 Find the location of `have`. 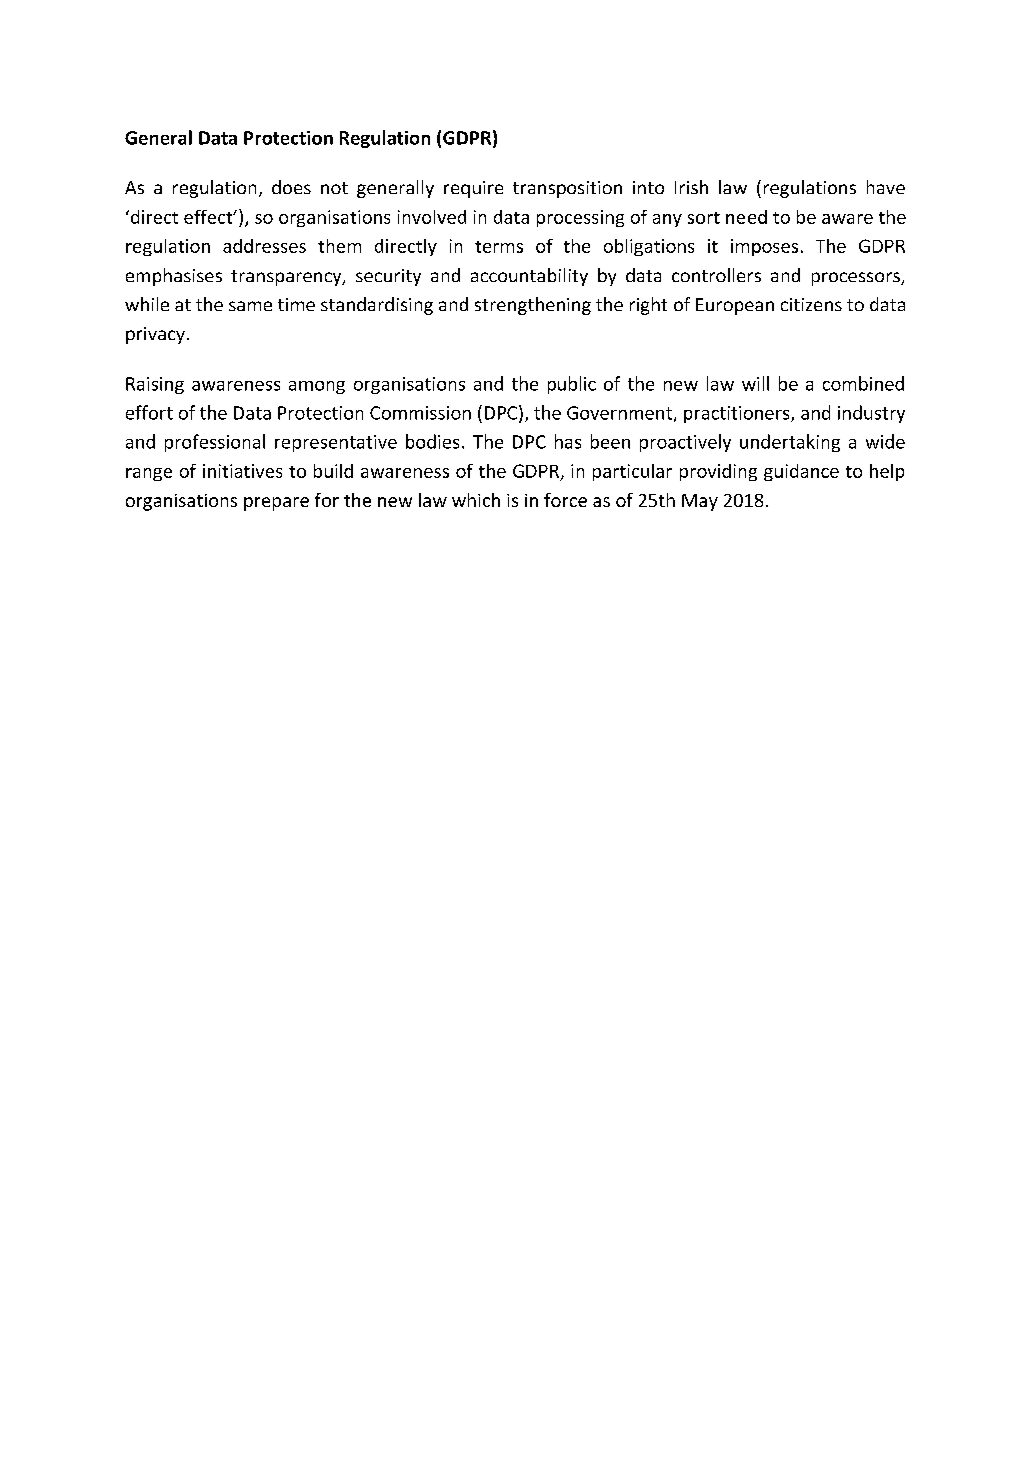

have is located at coordinates (886, 187).
